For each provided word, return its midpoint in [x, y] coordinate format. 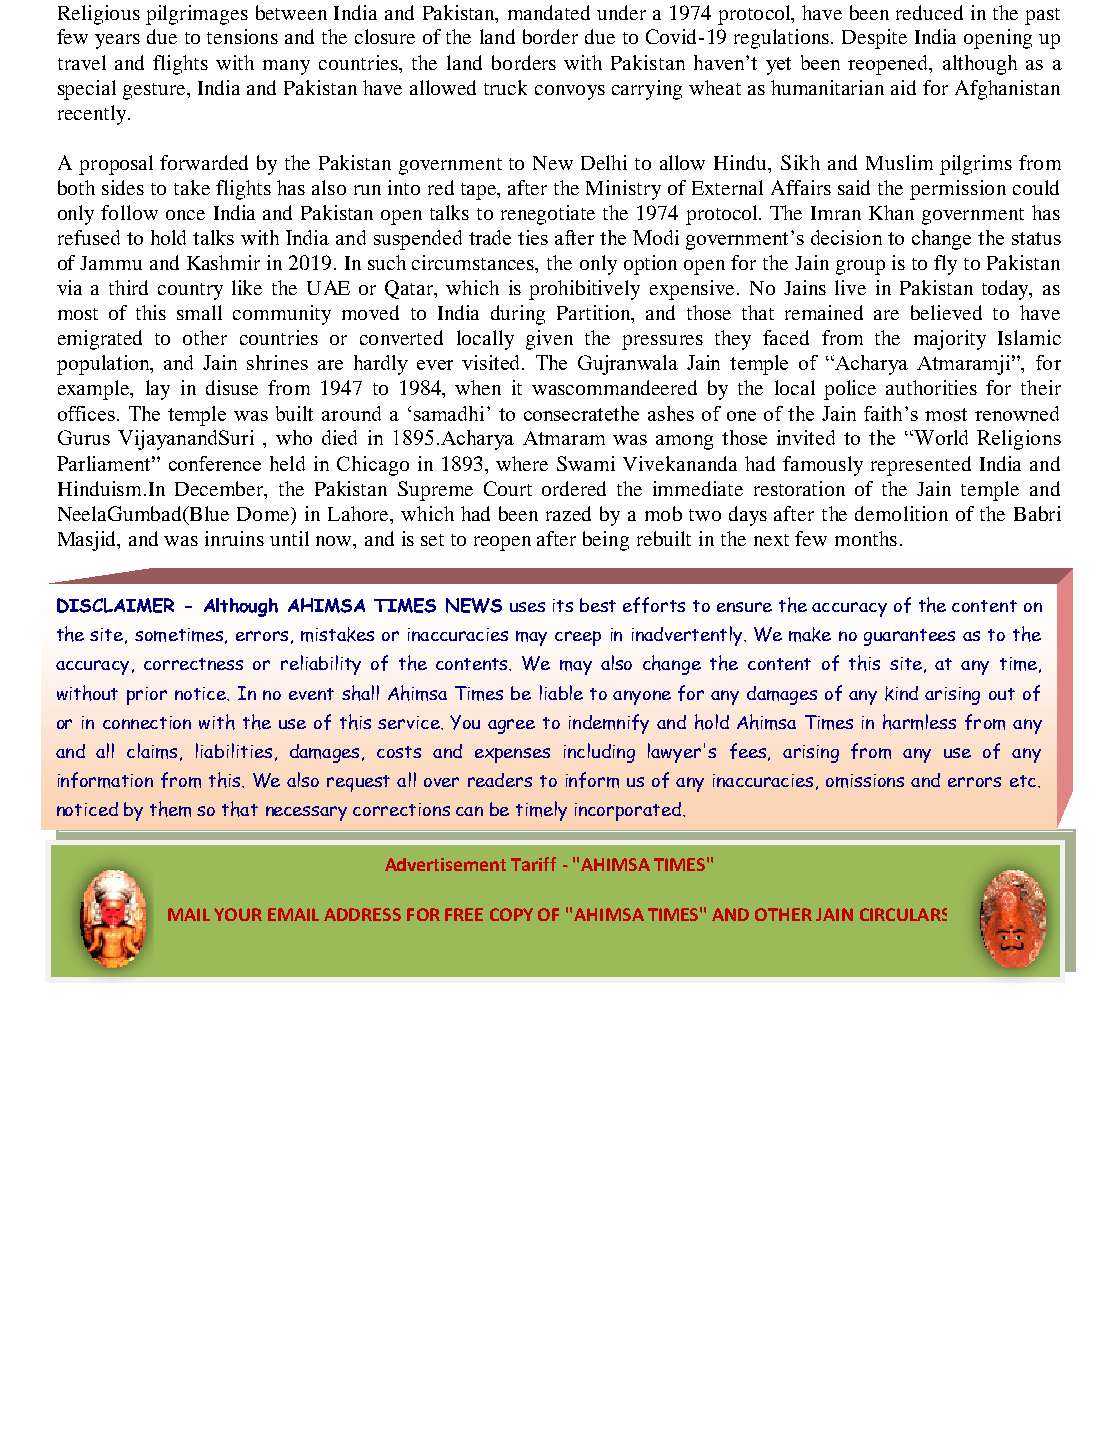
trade [490, 237]
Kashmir [223, 262]
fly [945, 265]
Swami [586, 463]
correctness [193, 664]
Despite [874, 39]
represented [921, 466]
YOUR [238, 914]
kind [901, 693]
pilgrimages [197, 15]
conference [215, 463]
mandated [549, 12]
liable [561, 692]
